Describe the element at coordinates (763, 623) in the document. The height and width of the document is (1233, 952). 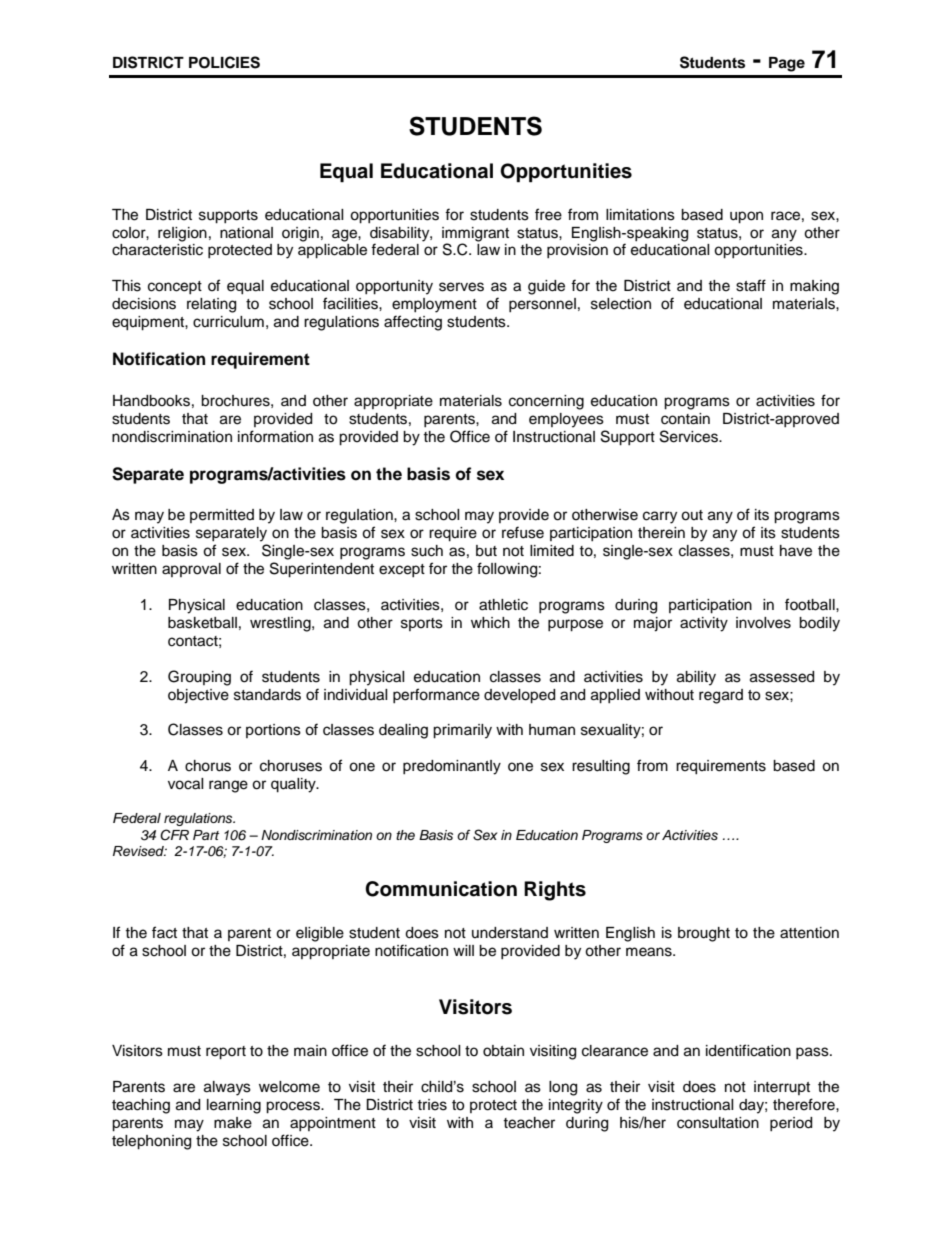
I see `involves` at that location.
